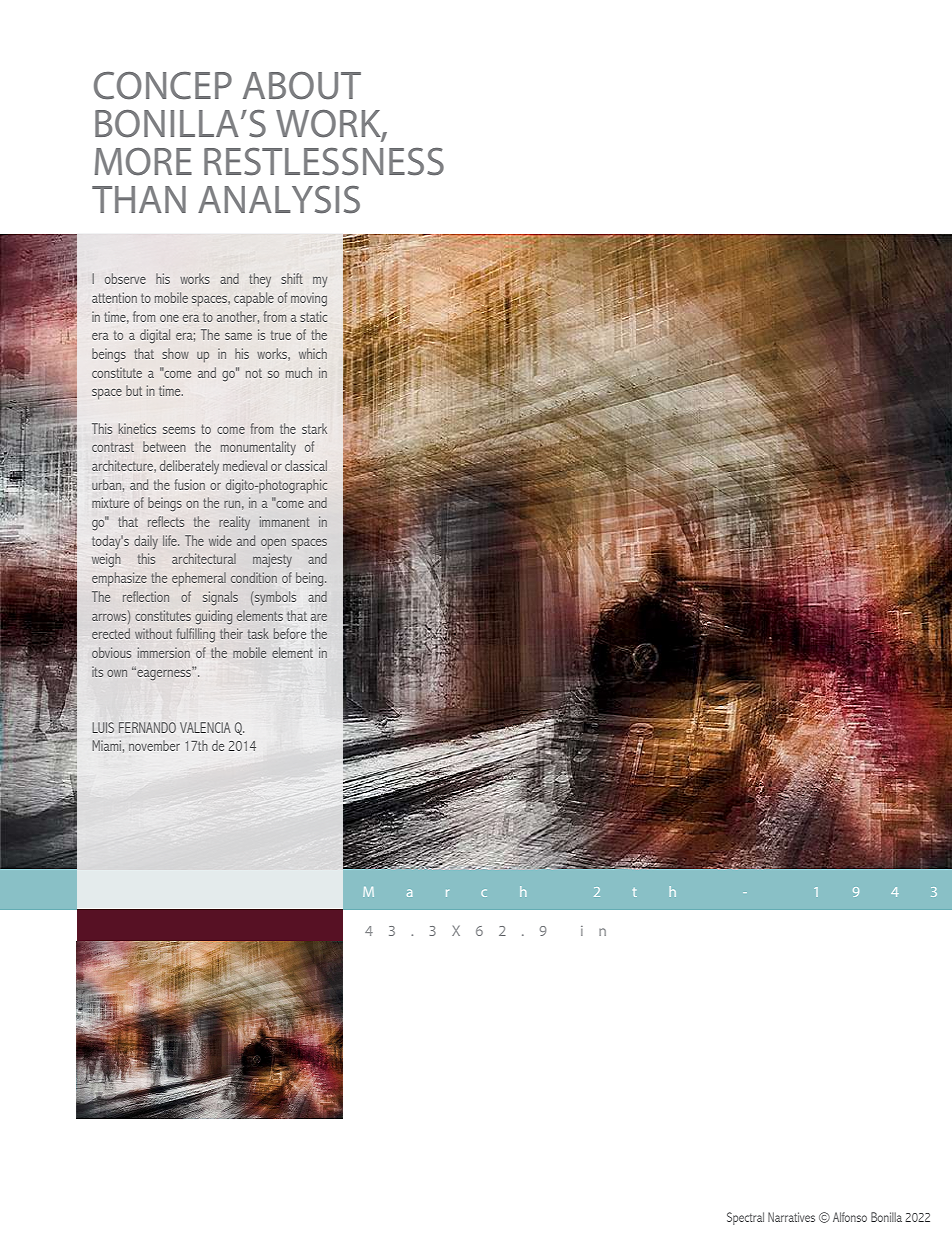 The image size is (952, 1233). I want to click on Narratives, so click(791, 1217).
